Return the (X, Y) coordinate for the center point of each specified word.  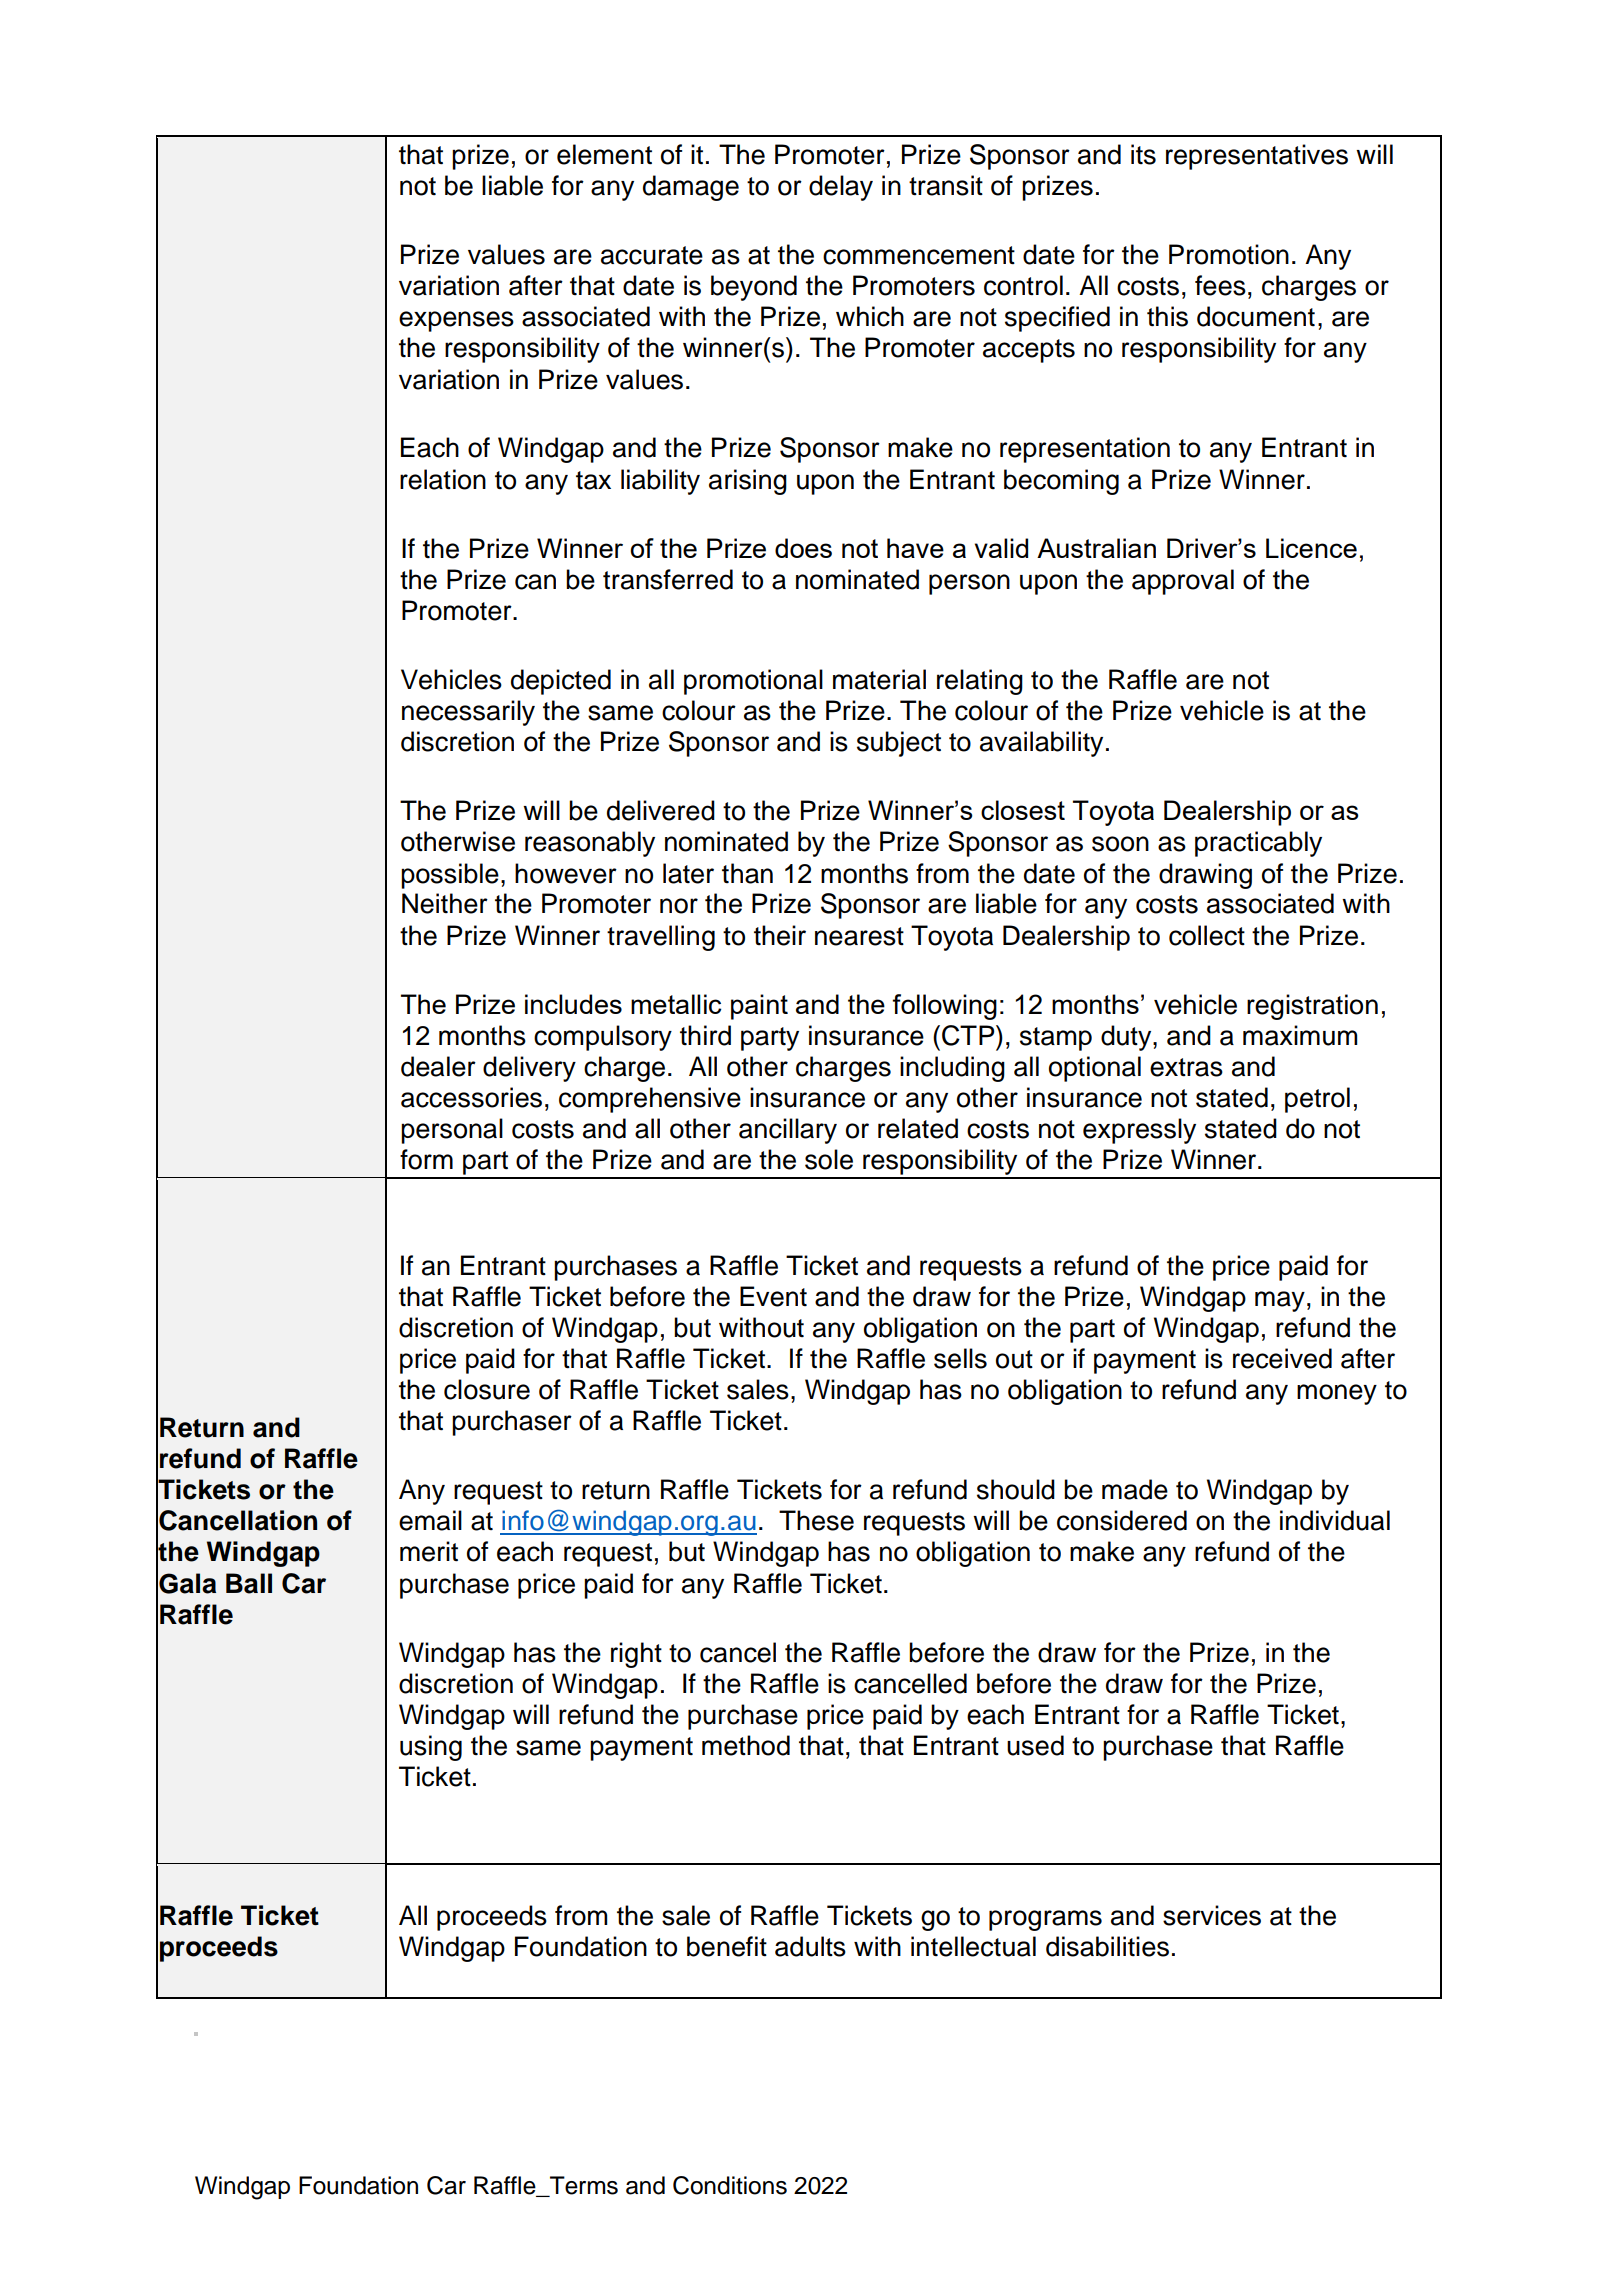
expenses (456, 321)
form (426, 1159)
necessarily (468, 713)
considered (1122, 1520)
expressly (1139, 1131)
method (746, 1745)
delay (841, 188)
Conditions (730, 2185)
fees (1220, 285)
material (879, 679)
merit (429, 1551)
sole (829, 1159)
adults (810, 1946)
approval (1183, 582)
